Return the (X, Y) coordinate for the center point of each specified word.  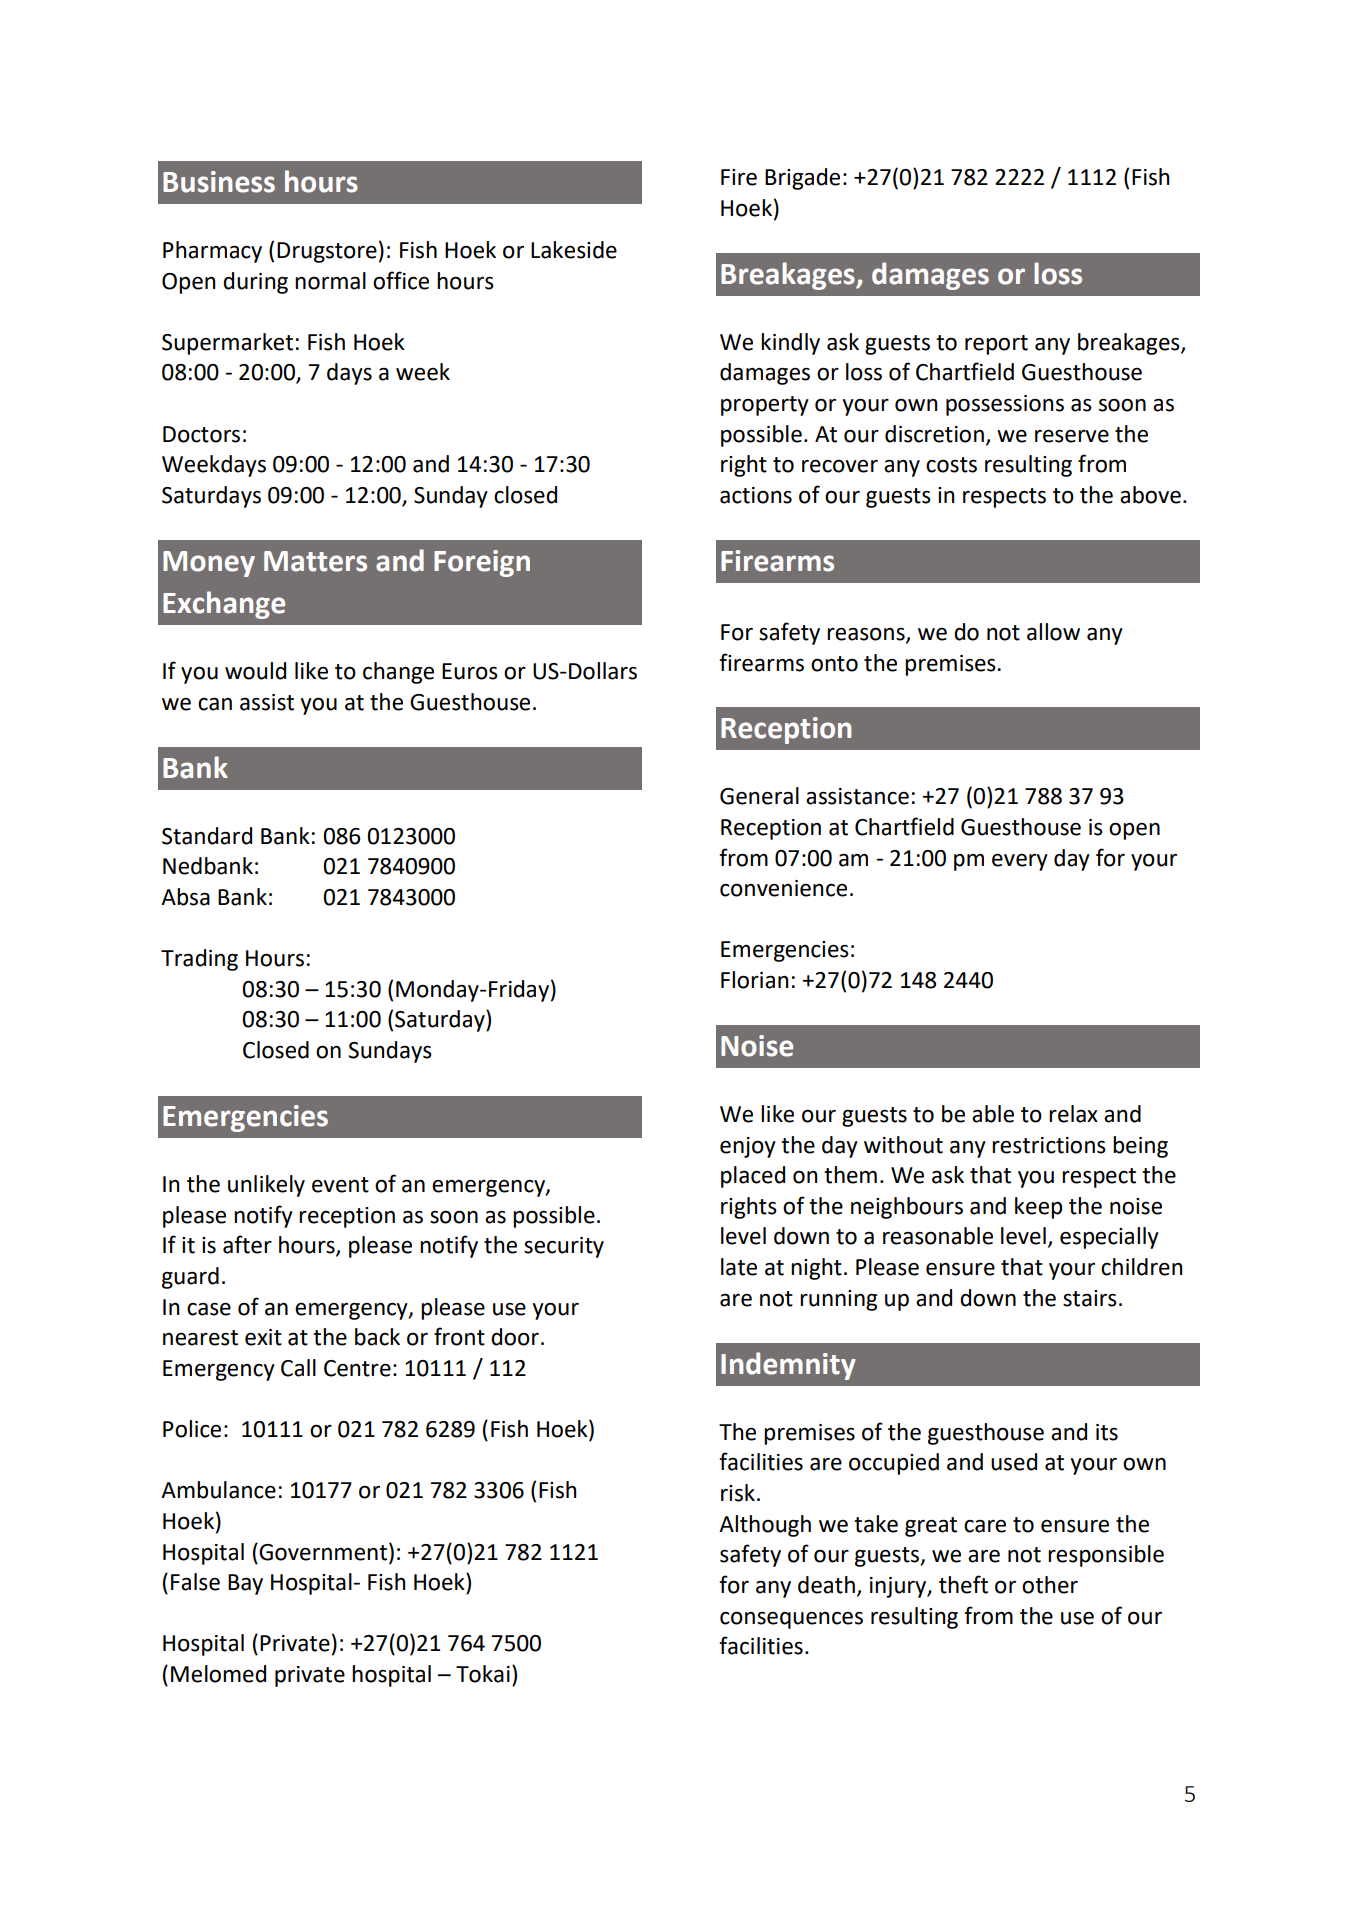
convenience (783, 888)
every (1020, 862)
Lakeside (574, 250)
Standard (207, 836)
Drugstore (327, 252)
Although (765, 1526)
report (996, 345)
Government (324, 1551)
